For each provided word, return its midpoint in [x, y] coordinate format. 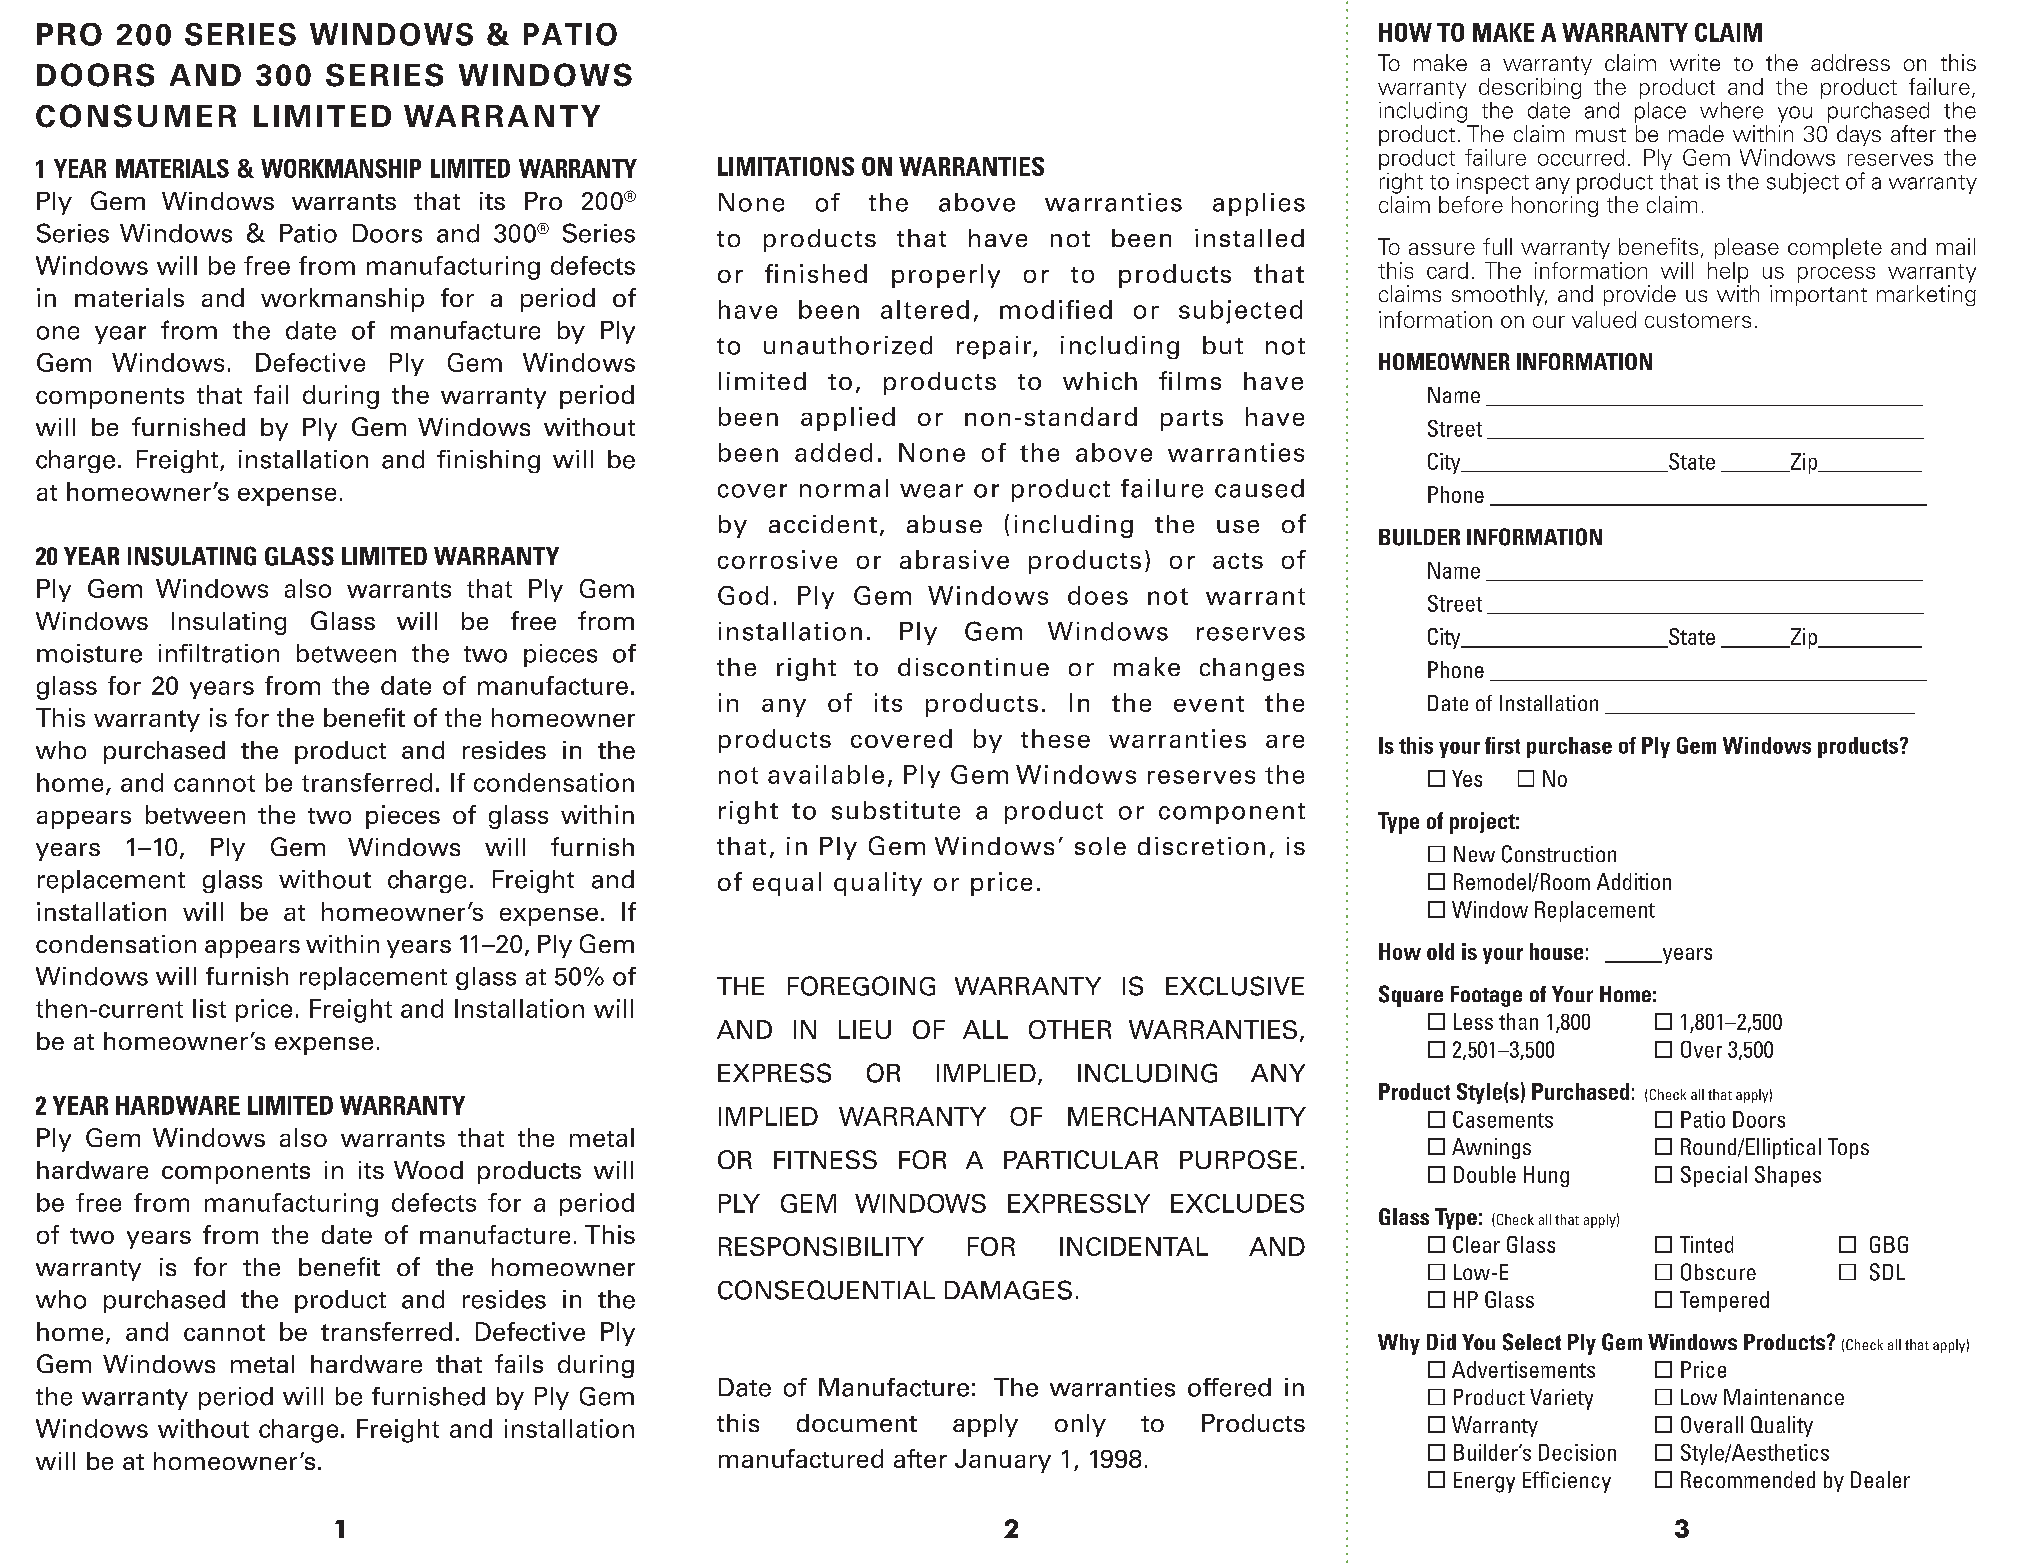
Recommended [1748, 1479]
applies [1259, 204]
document [857, 1423]
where [1731, 110]
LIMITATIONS [786, 166]
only [1080, 1425]
